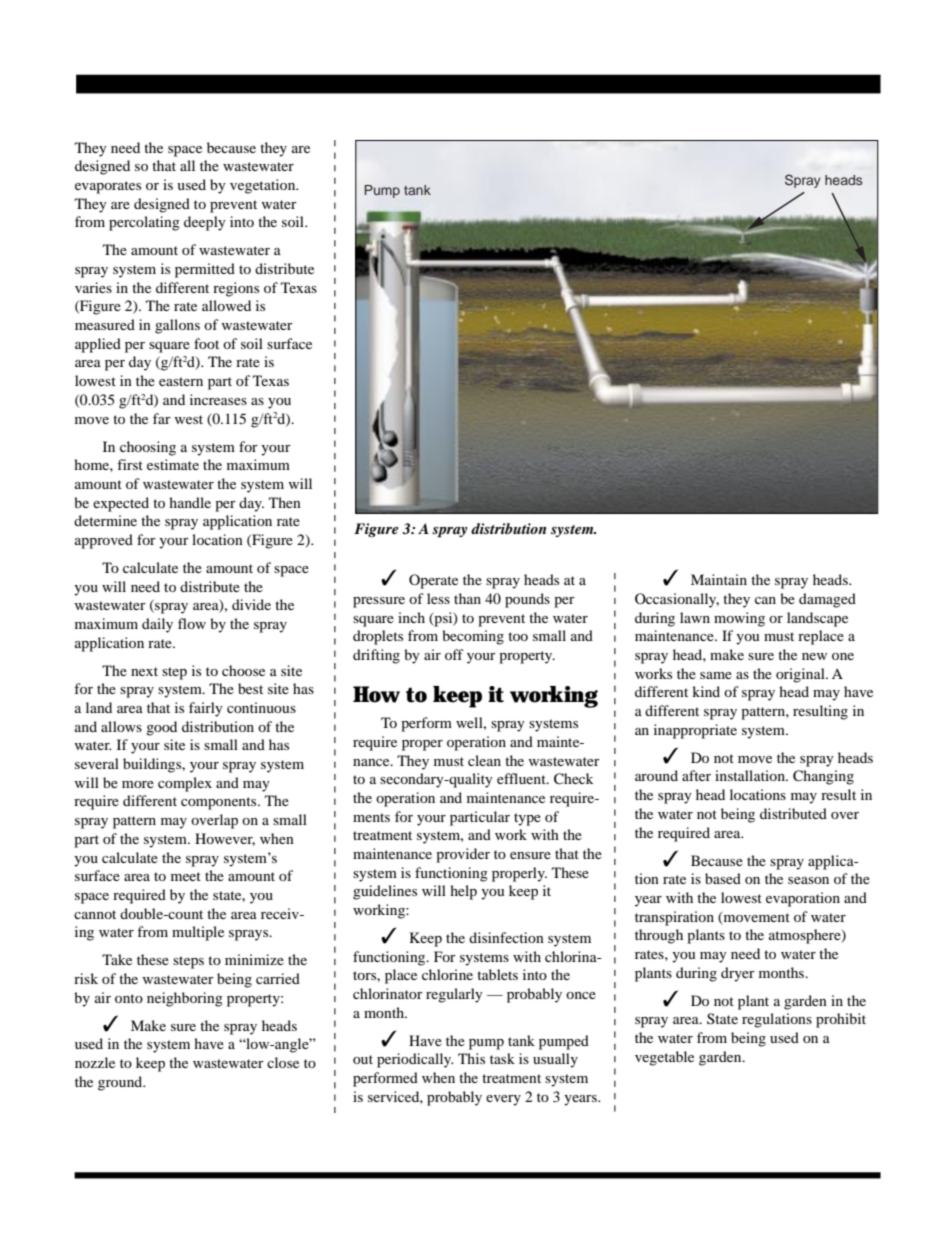 The image size is (952, 1233). I want to click on allowed, so click(226, 305).
